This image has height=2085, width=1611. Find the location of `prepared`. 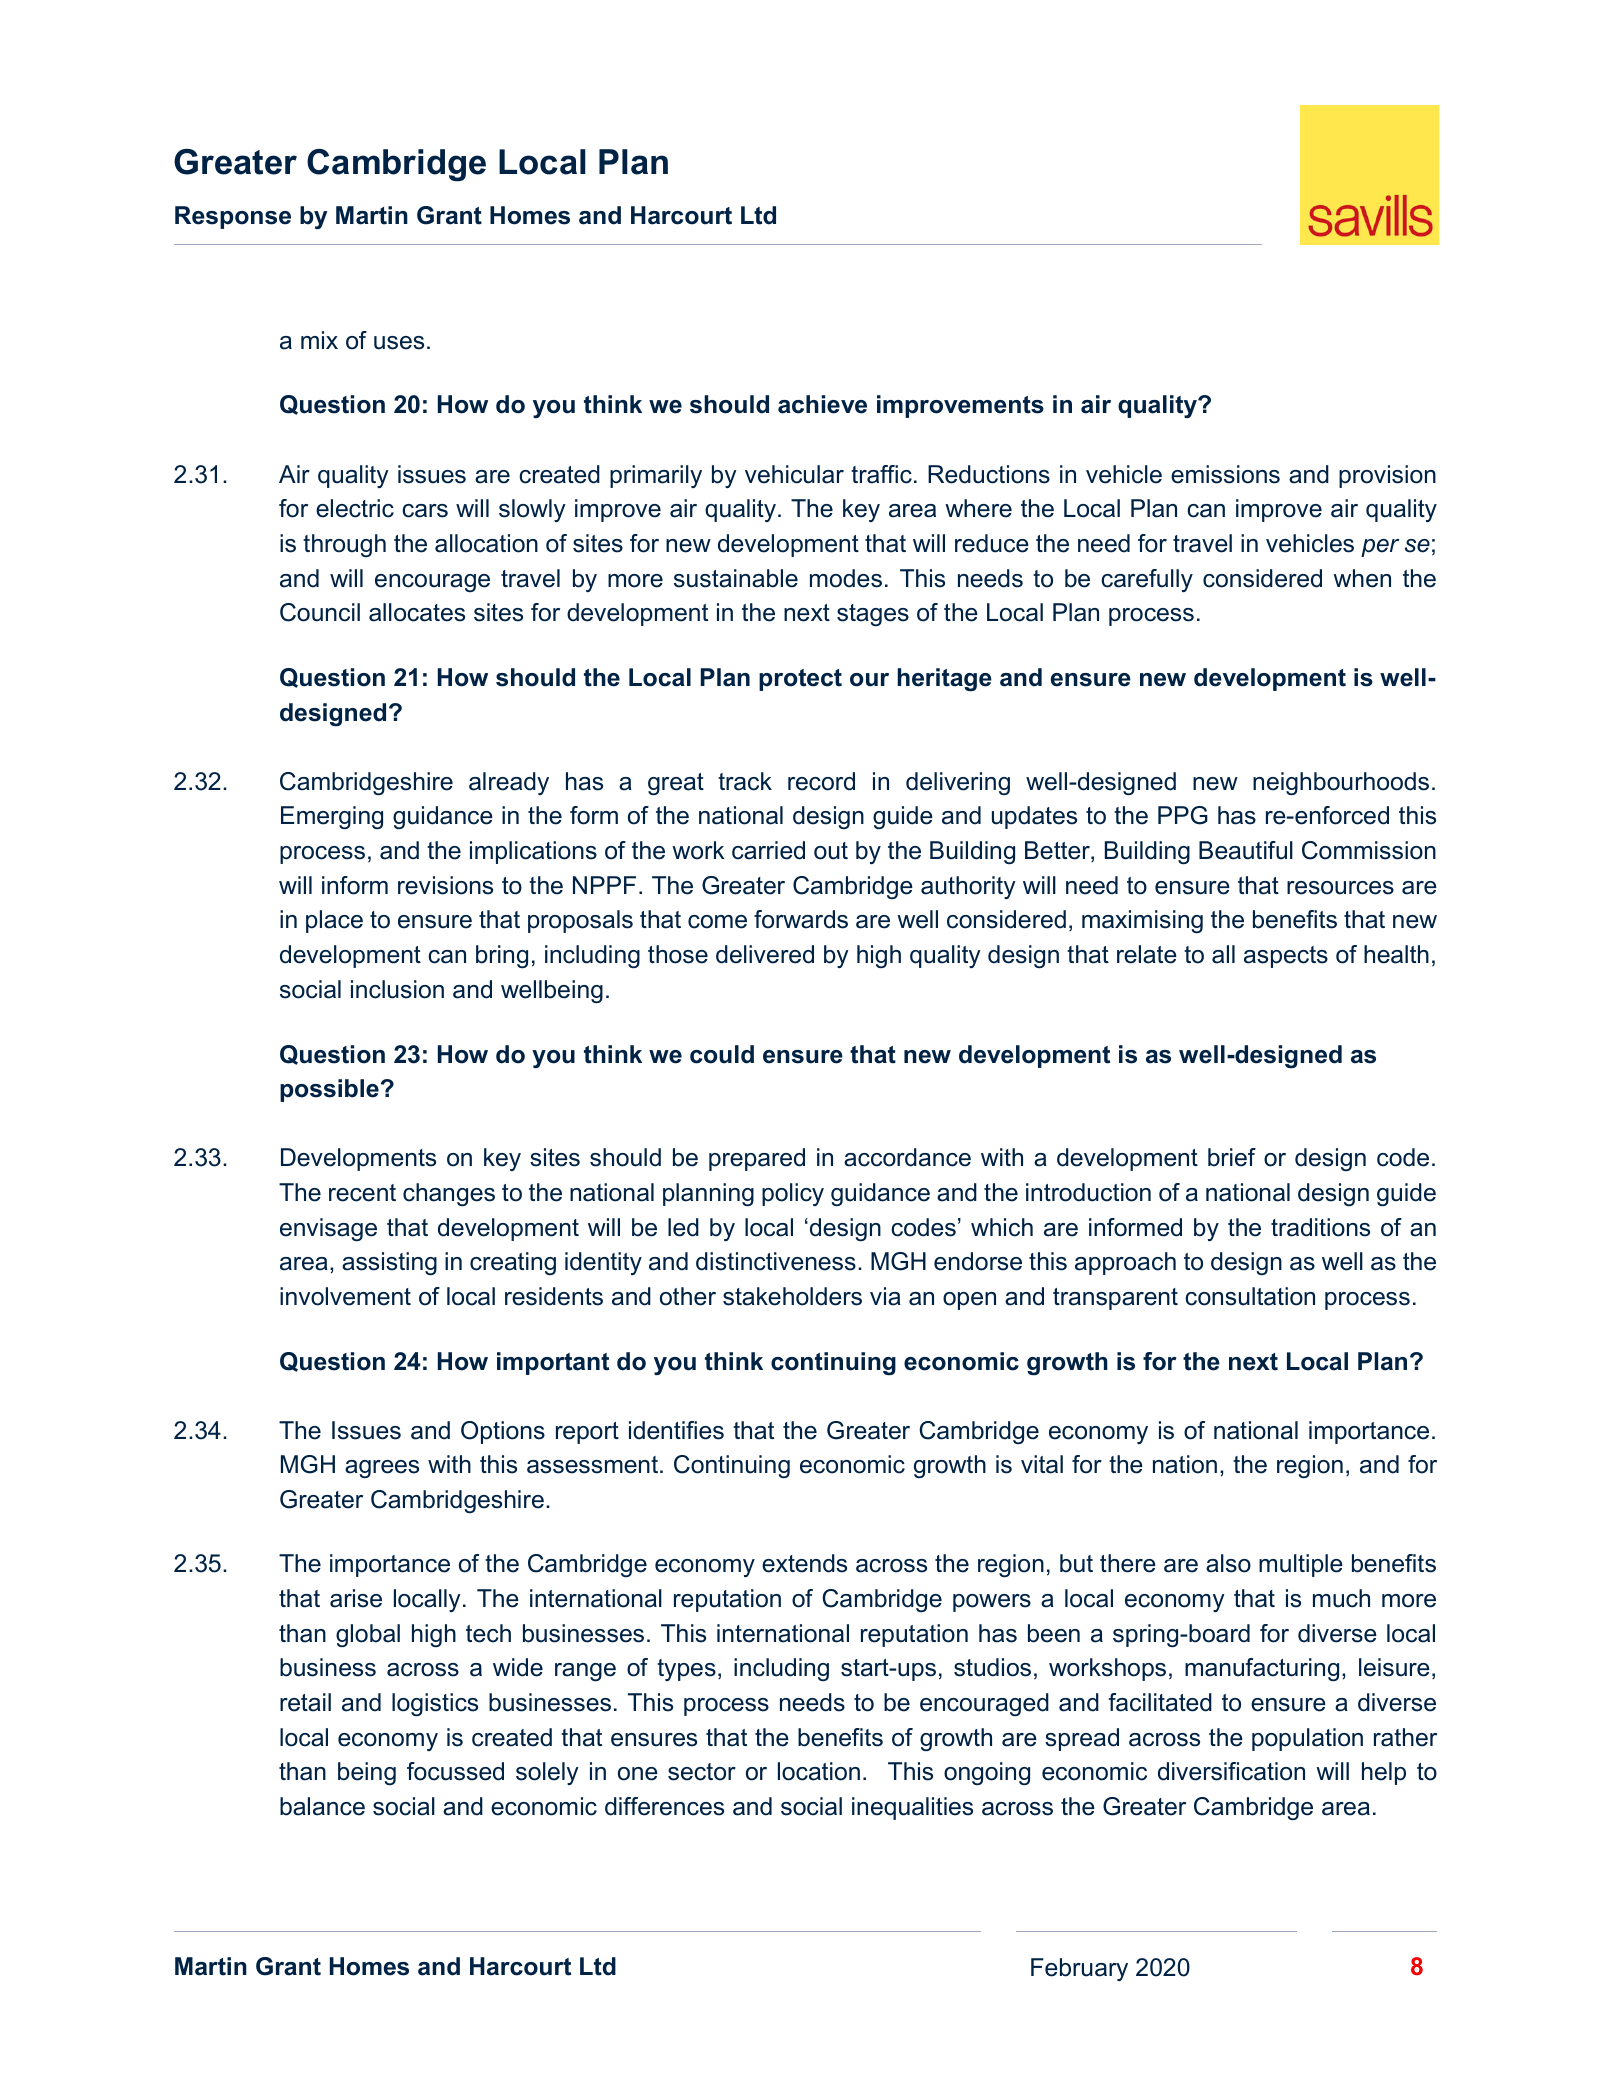

prepared is located at coordinates (757, 1159).
